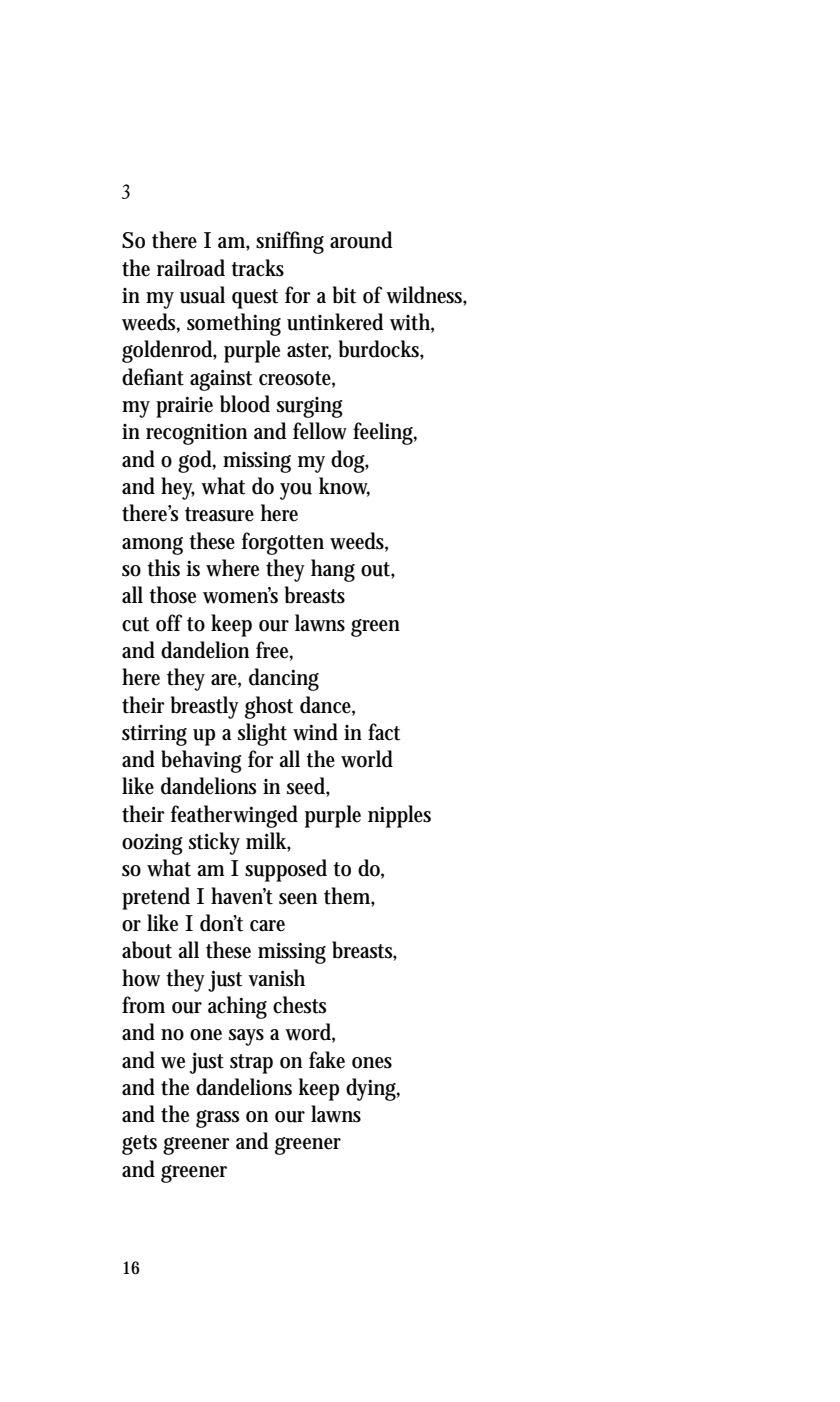 The image size is (840, 1402). What do you see at coordinates (191, 268) in the screenshot?
I see `railroad` at bounding box center [191, 268].
